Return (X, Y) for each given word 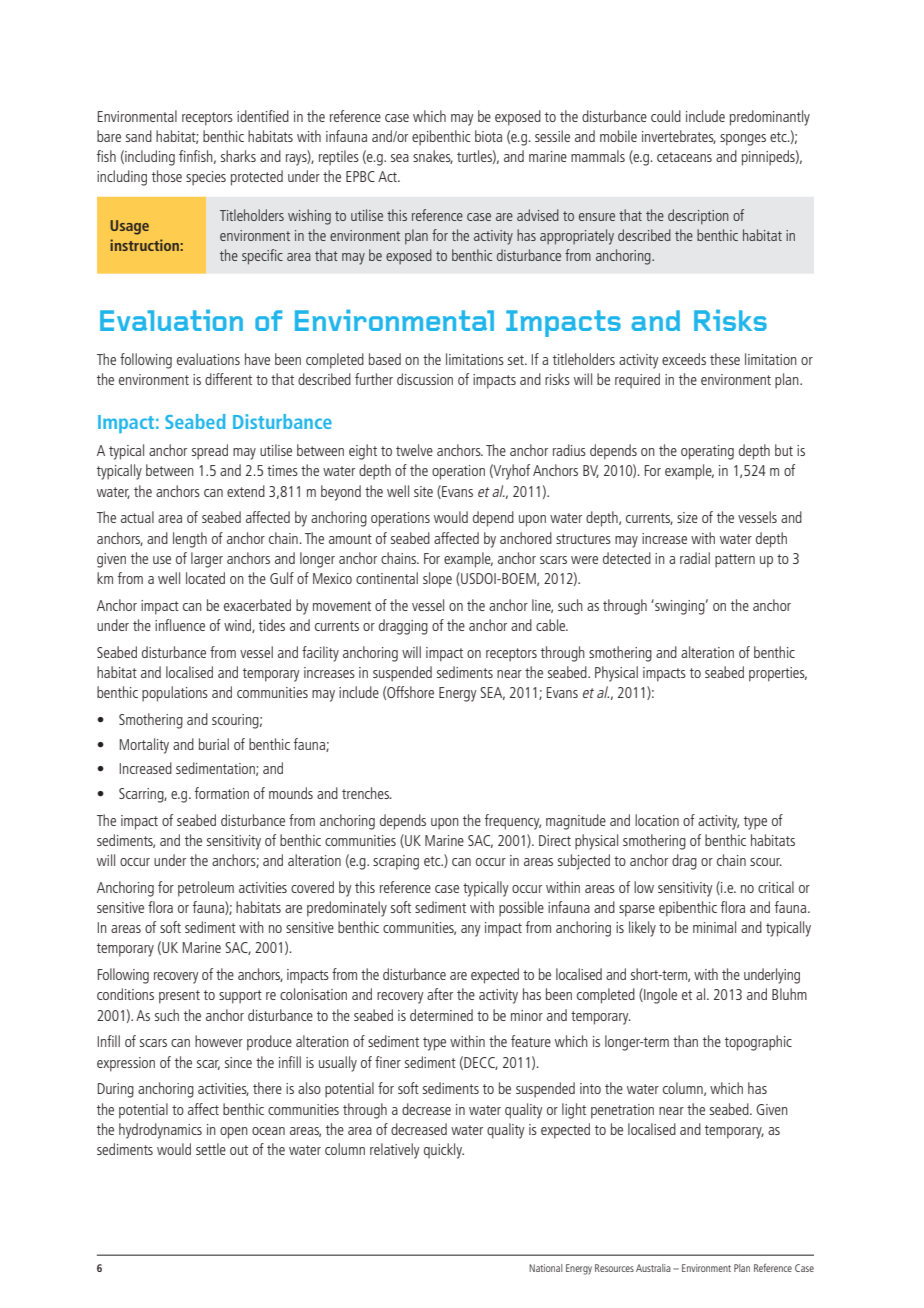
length (190, 540)
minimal (714, 927)
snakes (433, 157)
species (206, 178)
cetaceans (684, 157)
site (423, 491)
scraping (396, 862)
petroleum (206, 889)
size (687, 517)
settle (211, 1149)
